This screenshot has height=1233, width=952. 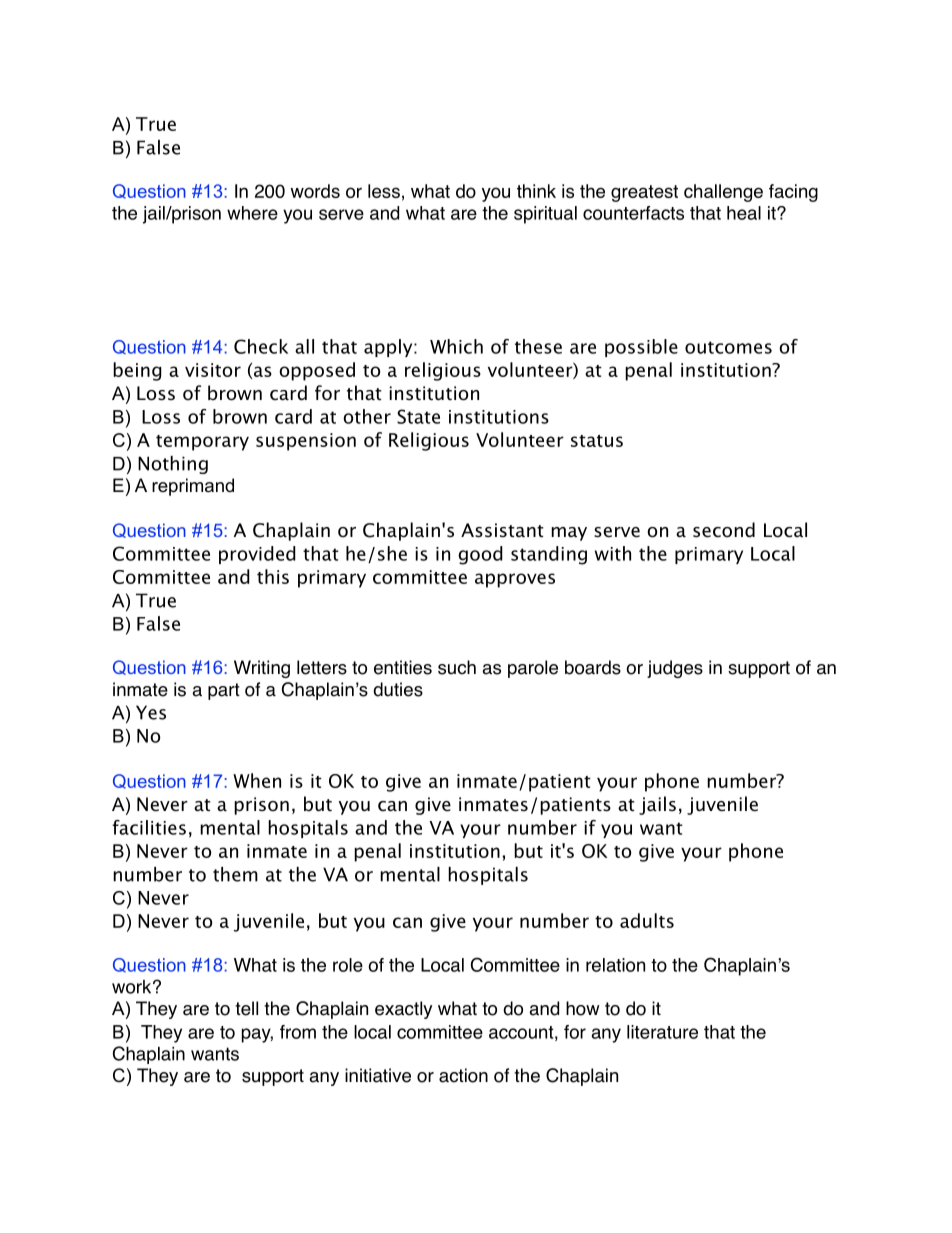 I want to click on literature, so click(x=662, y=1032).
